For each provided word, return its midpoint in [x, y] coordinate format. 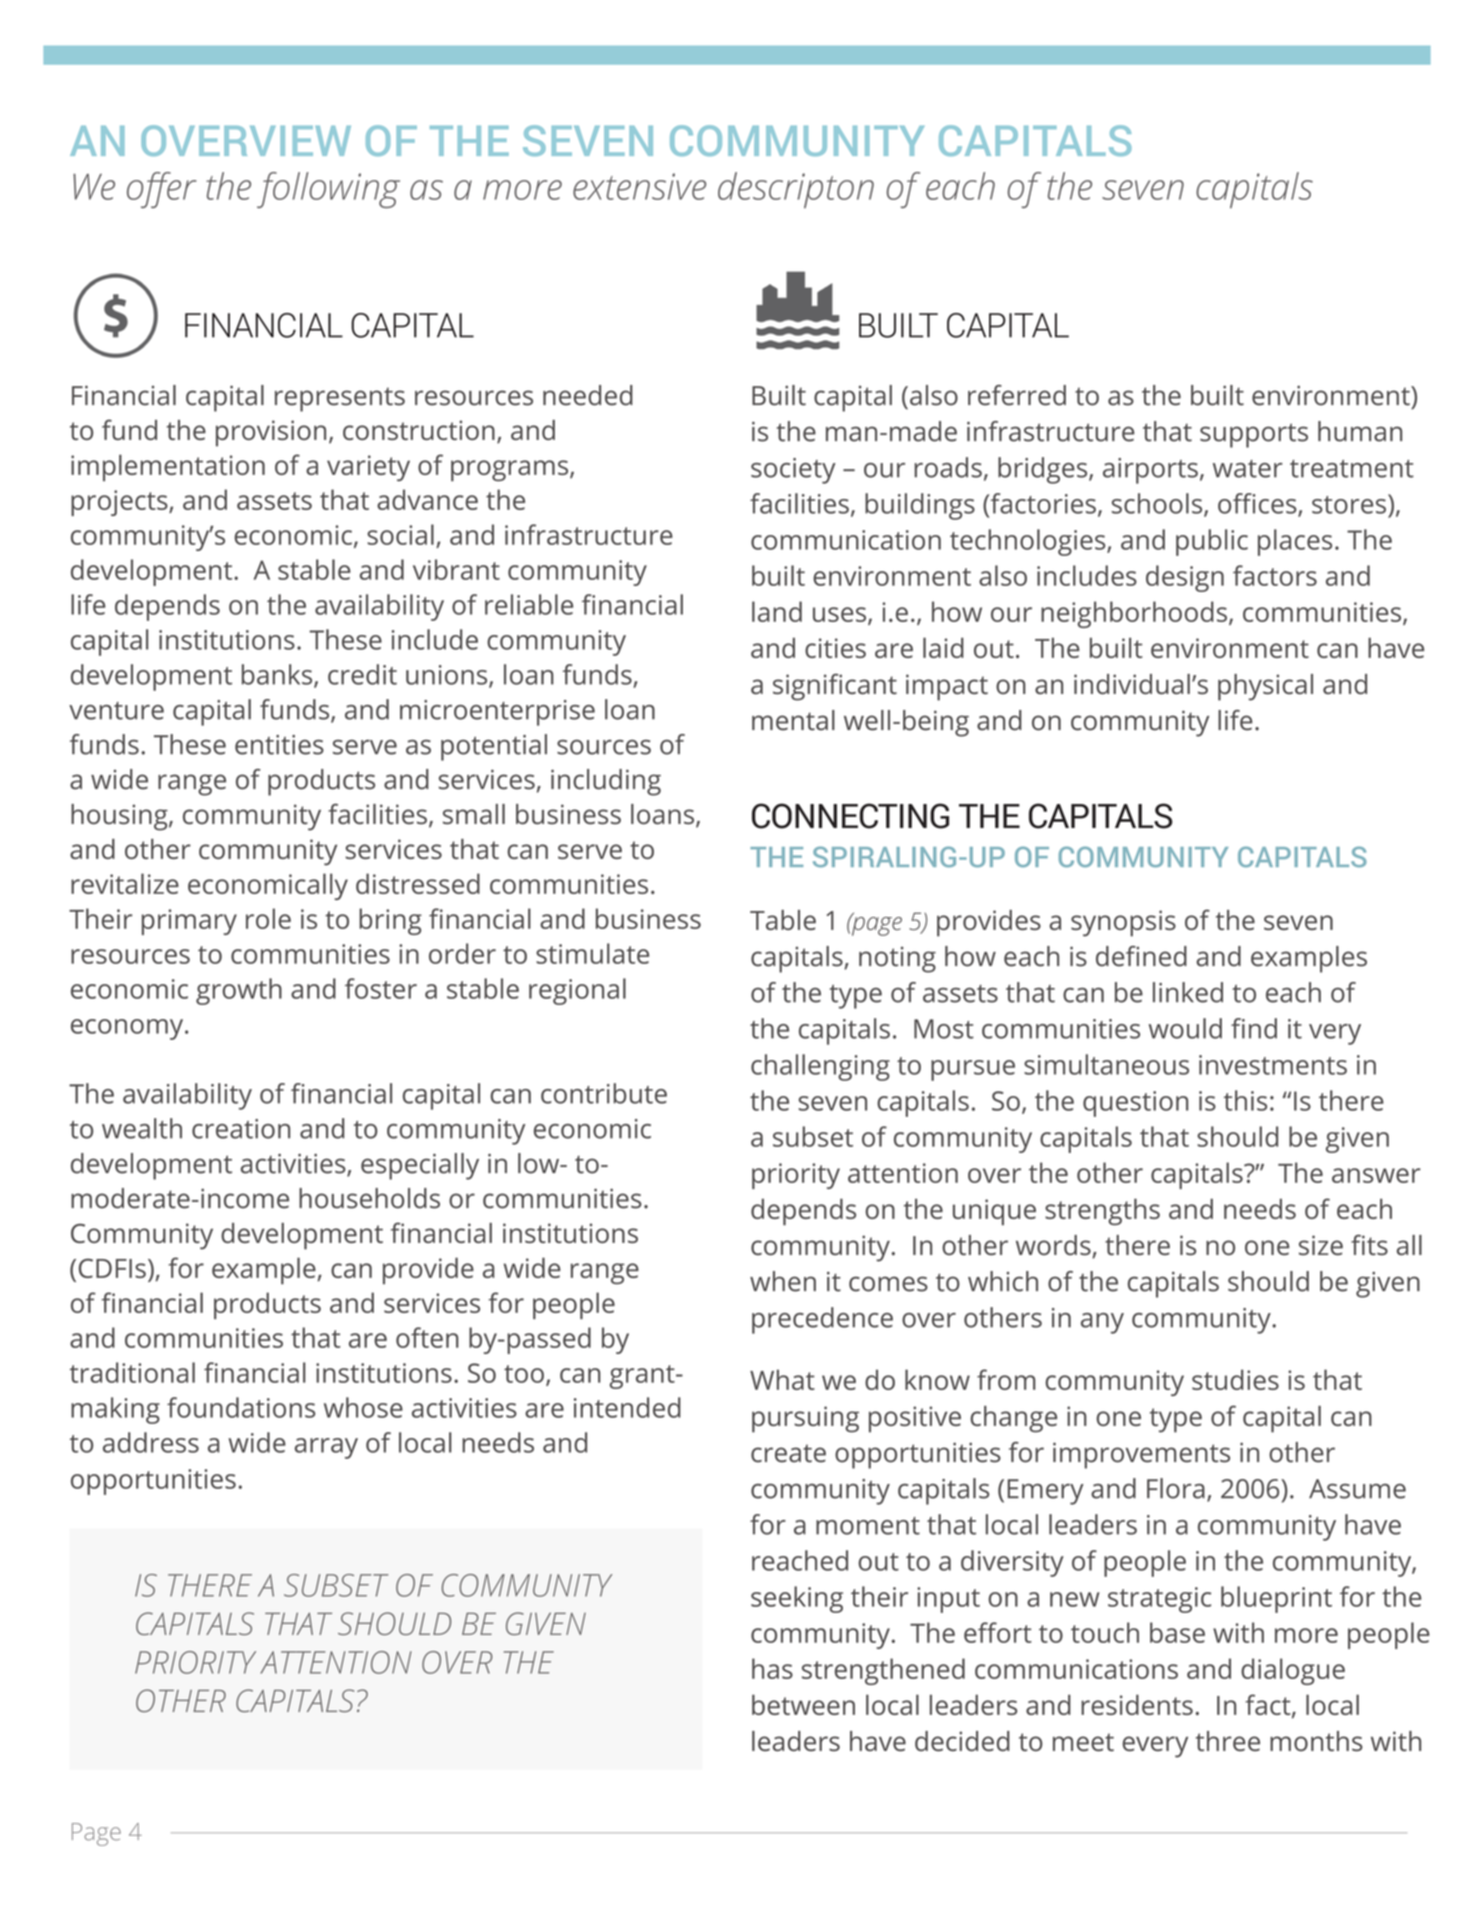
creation [241, 1129]
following [328, 190]
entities [279, 745]
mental [793, 720]
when [783, 1281]
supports [1254, 435]
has [772, 1668]
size [1321, 1245]
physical [1265, 687]
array [326, 1448]
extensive [639, 186]
